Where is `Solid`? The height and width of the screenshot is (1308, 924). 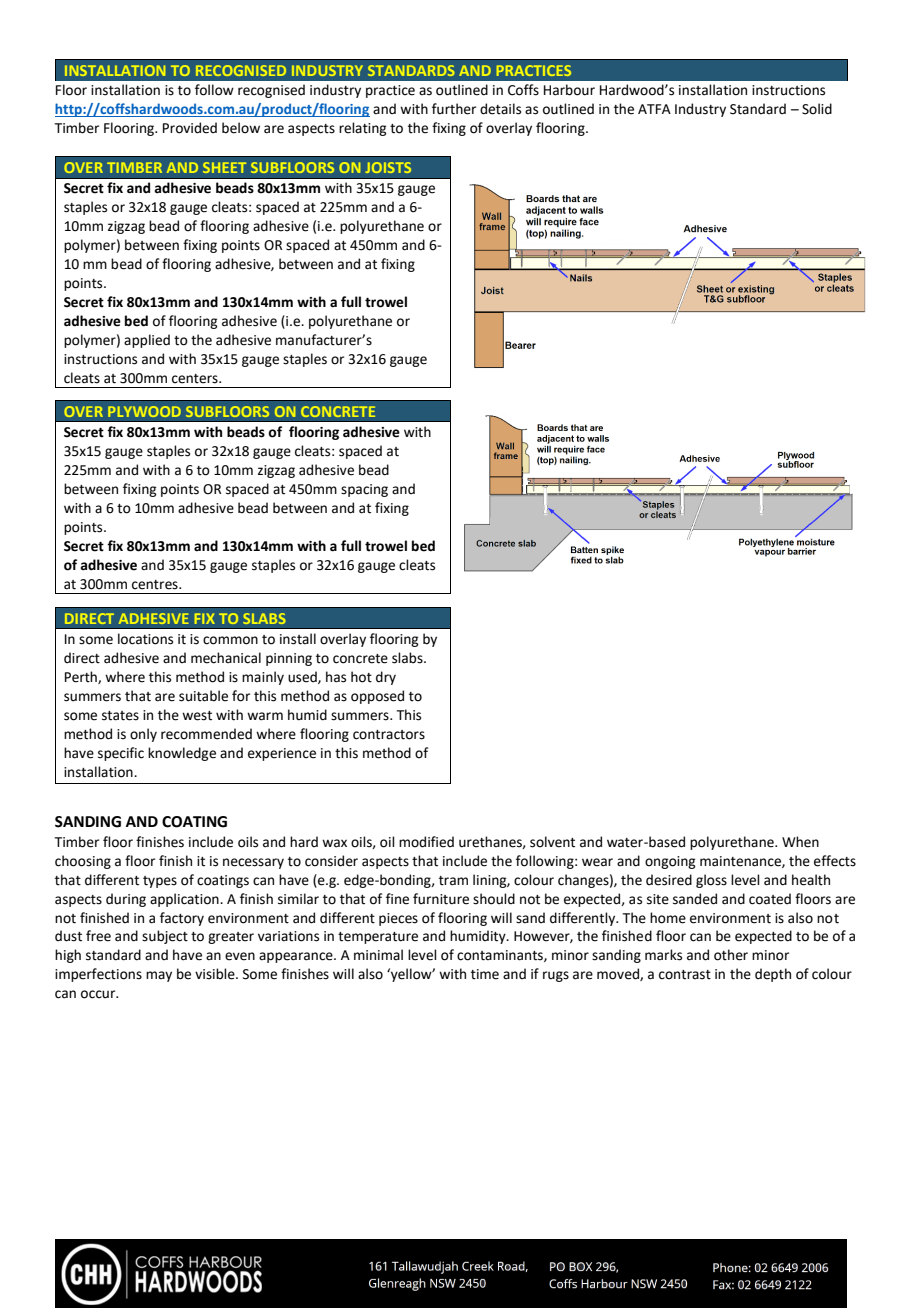 Solid is located at coordinates (817, 109).
